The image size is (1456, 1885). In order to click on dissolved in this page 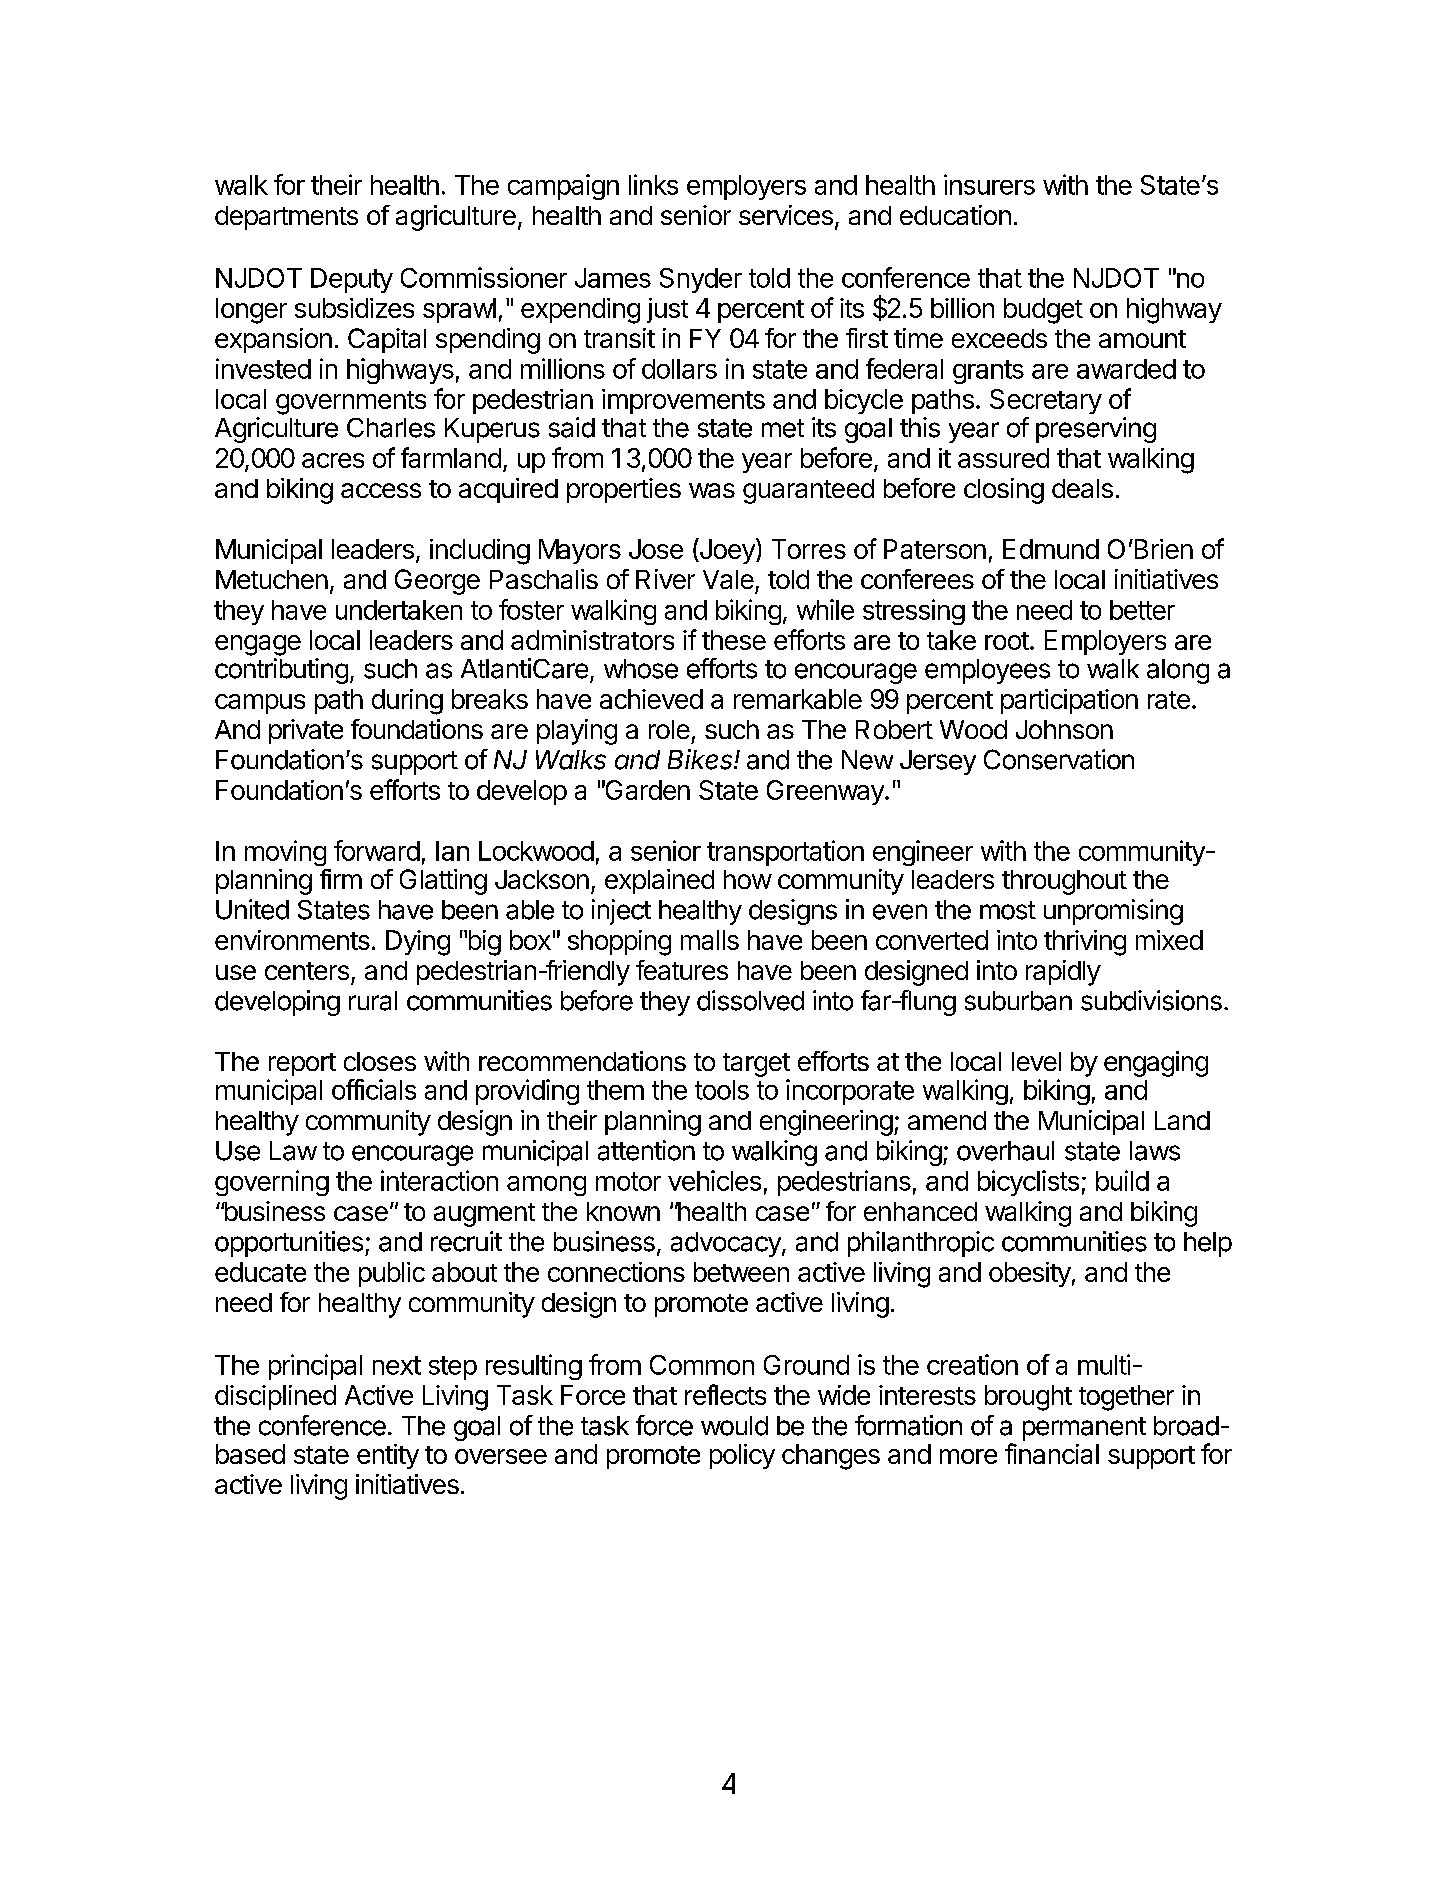, I will do `click(750, 1000)`.
